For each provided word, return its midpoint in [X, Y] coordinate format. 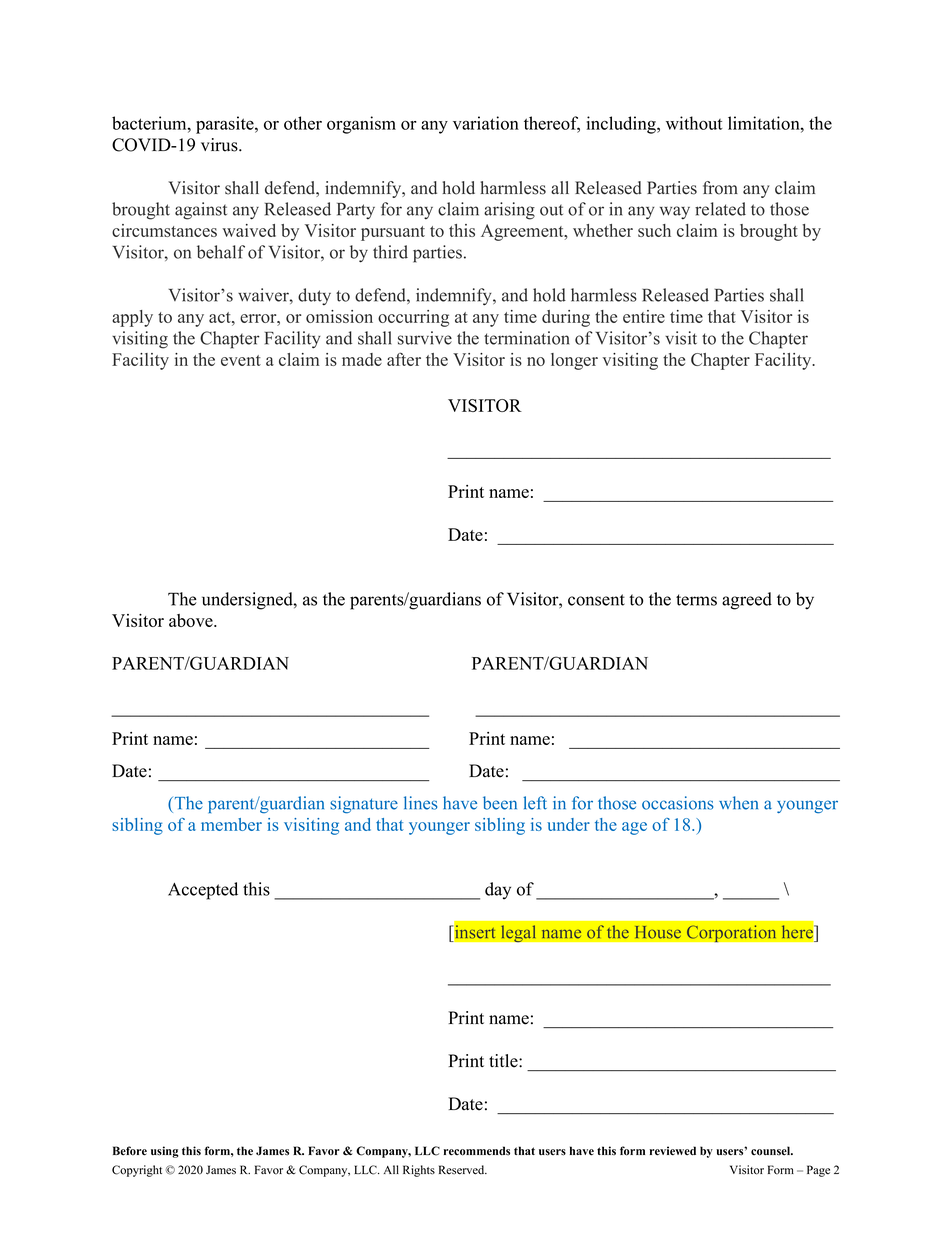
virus [220, 145]
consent [596, 600]
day [498, 891]
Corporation [731, 933]
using [165, 1152]
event [241, 360]
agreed [747, 601]
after [404, 359]
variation [486, 123]
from [720, 188]
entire [644, 316]
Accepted [203, 891]
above [192, 620]
